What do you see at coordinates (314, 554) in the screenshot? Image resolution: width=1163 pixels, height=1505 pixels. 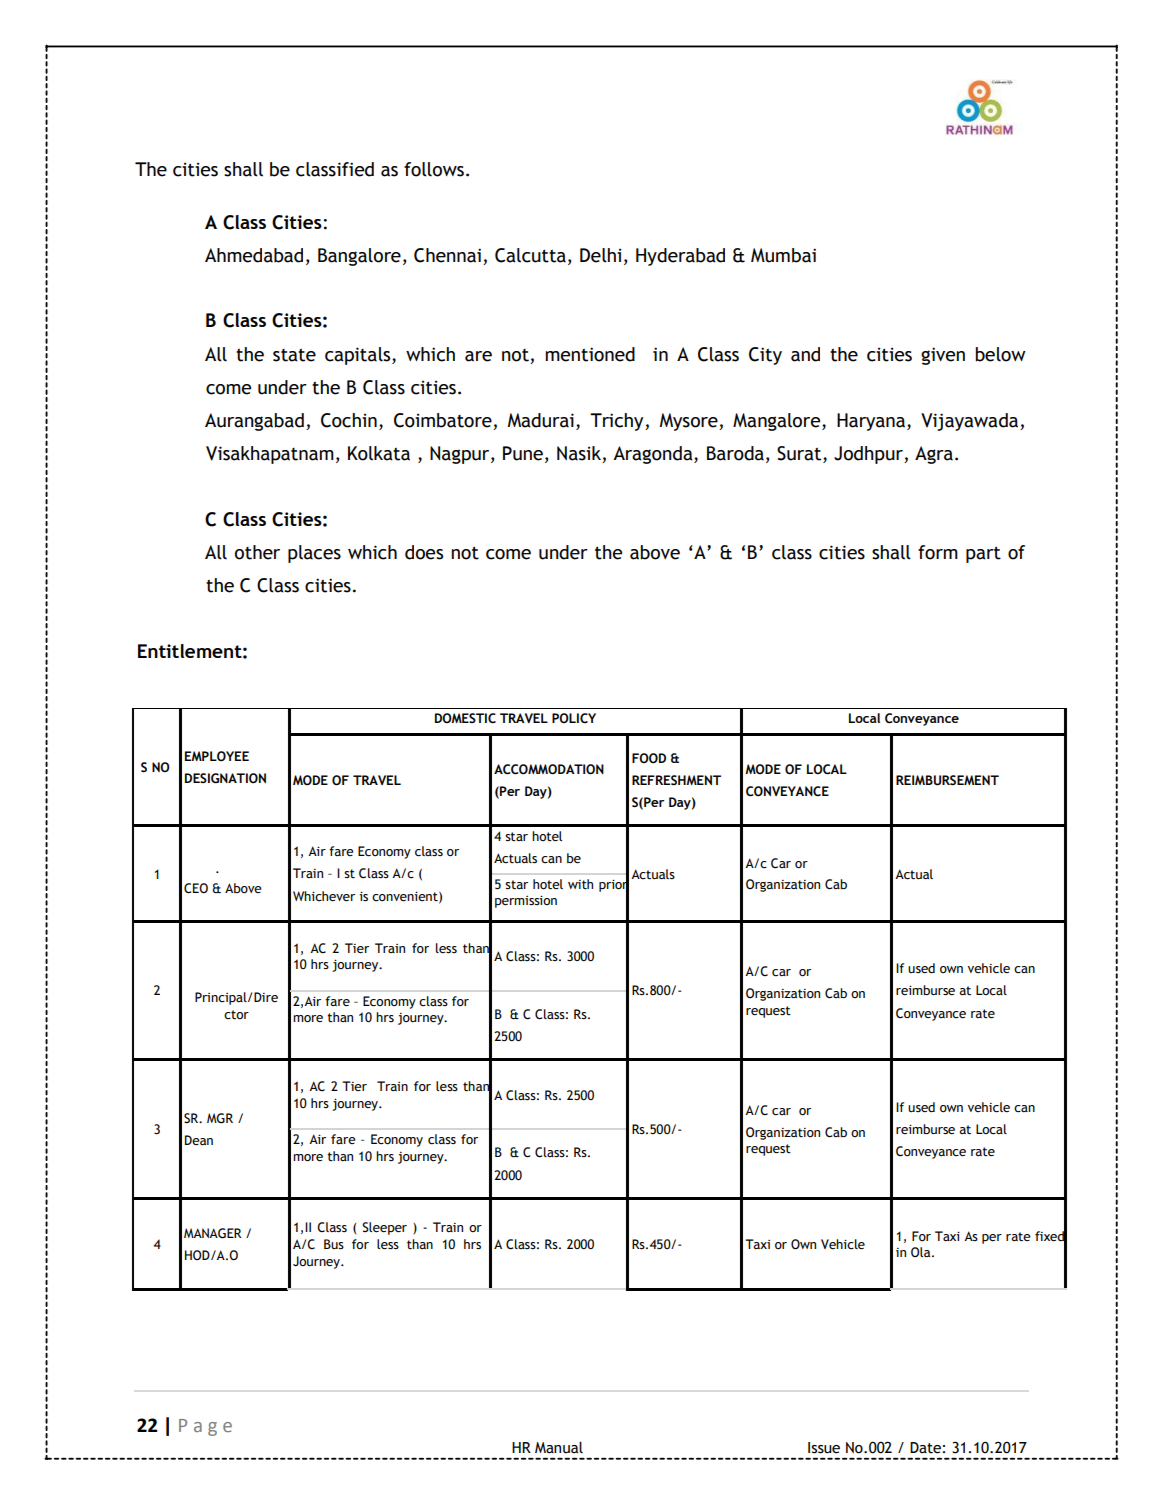 I see `places` at bounding box center [314, 554].
